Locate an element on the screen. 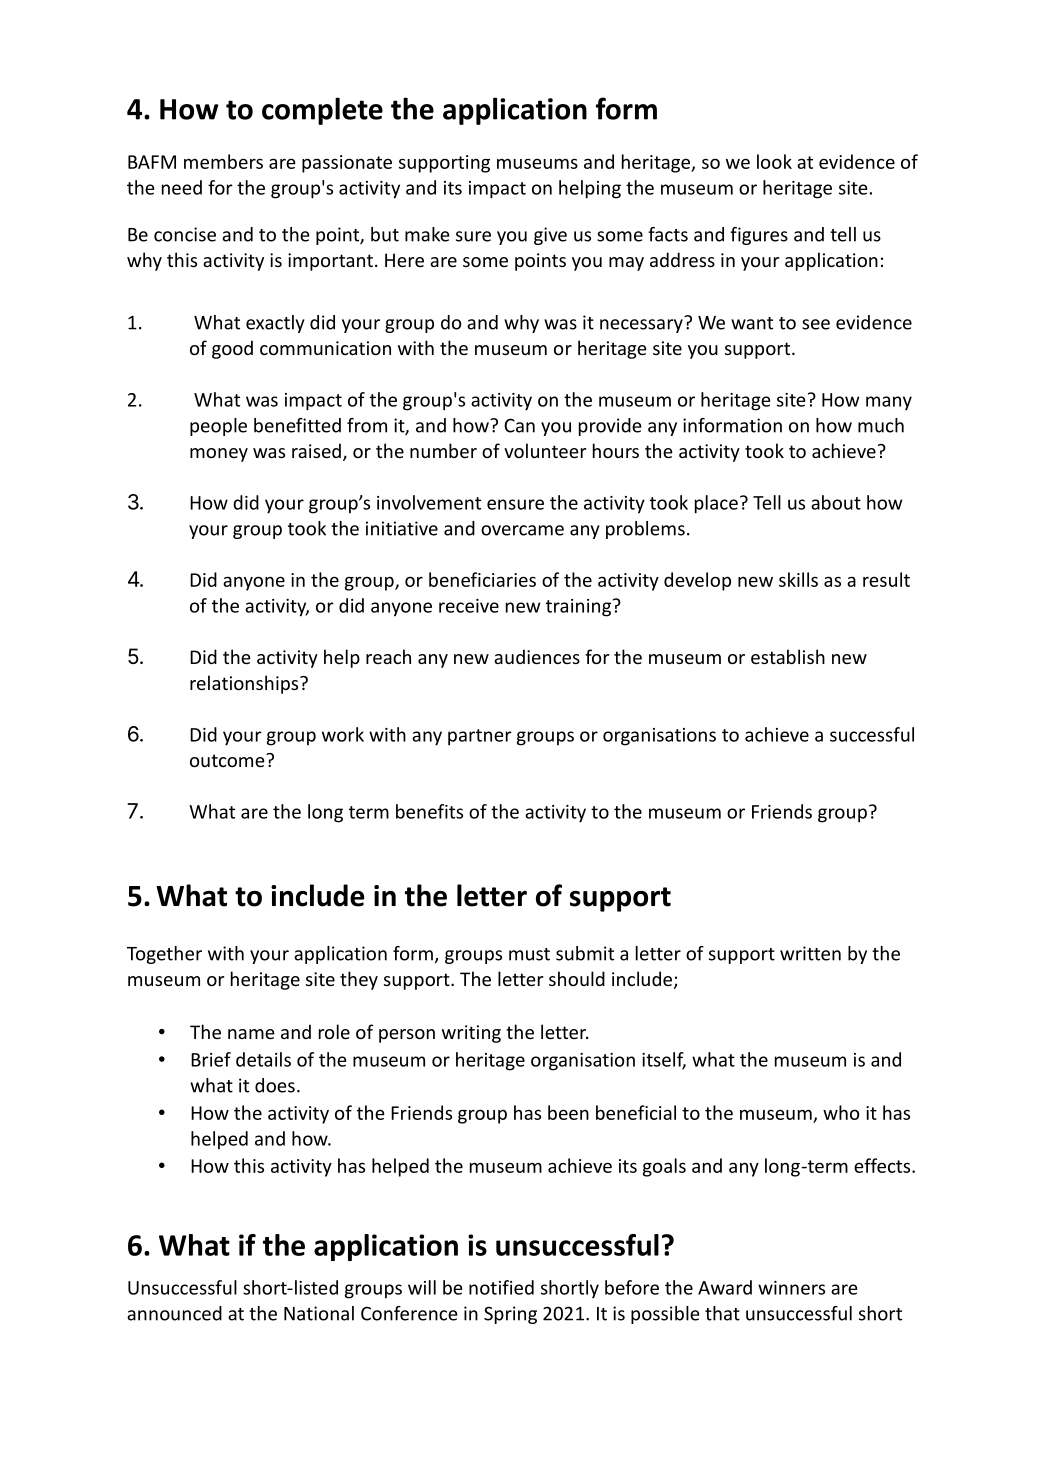  establish is located at coordinates (788, 656).
